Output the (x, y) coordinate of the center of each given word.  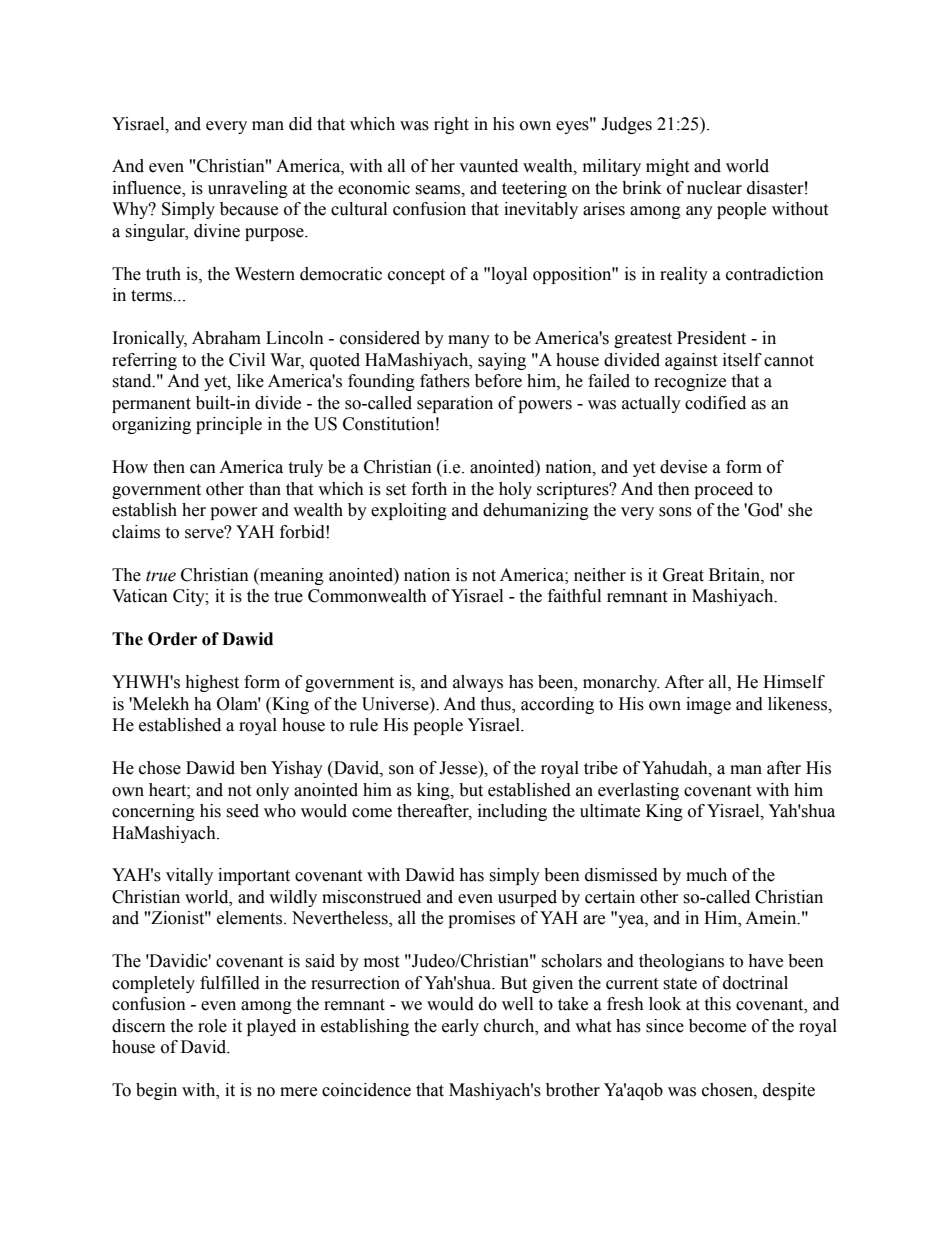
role (212, 1026)
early (460, 1027)
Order (172, 639)
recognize (690, 382)
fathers (445, 381)
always (478, 683)
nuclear (714, 188)
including (512, 812)
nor (782, 577)
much (706, 875)
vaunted (488, 166)
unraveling (248, 189)
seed (242, 811)
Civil (247, 360)
